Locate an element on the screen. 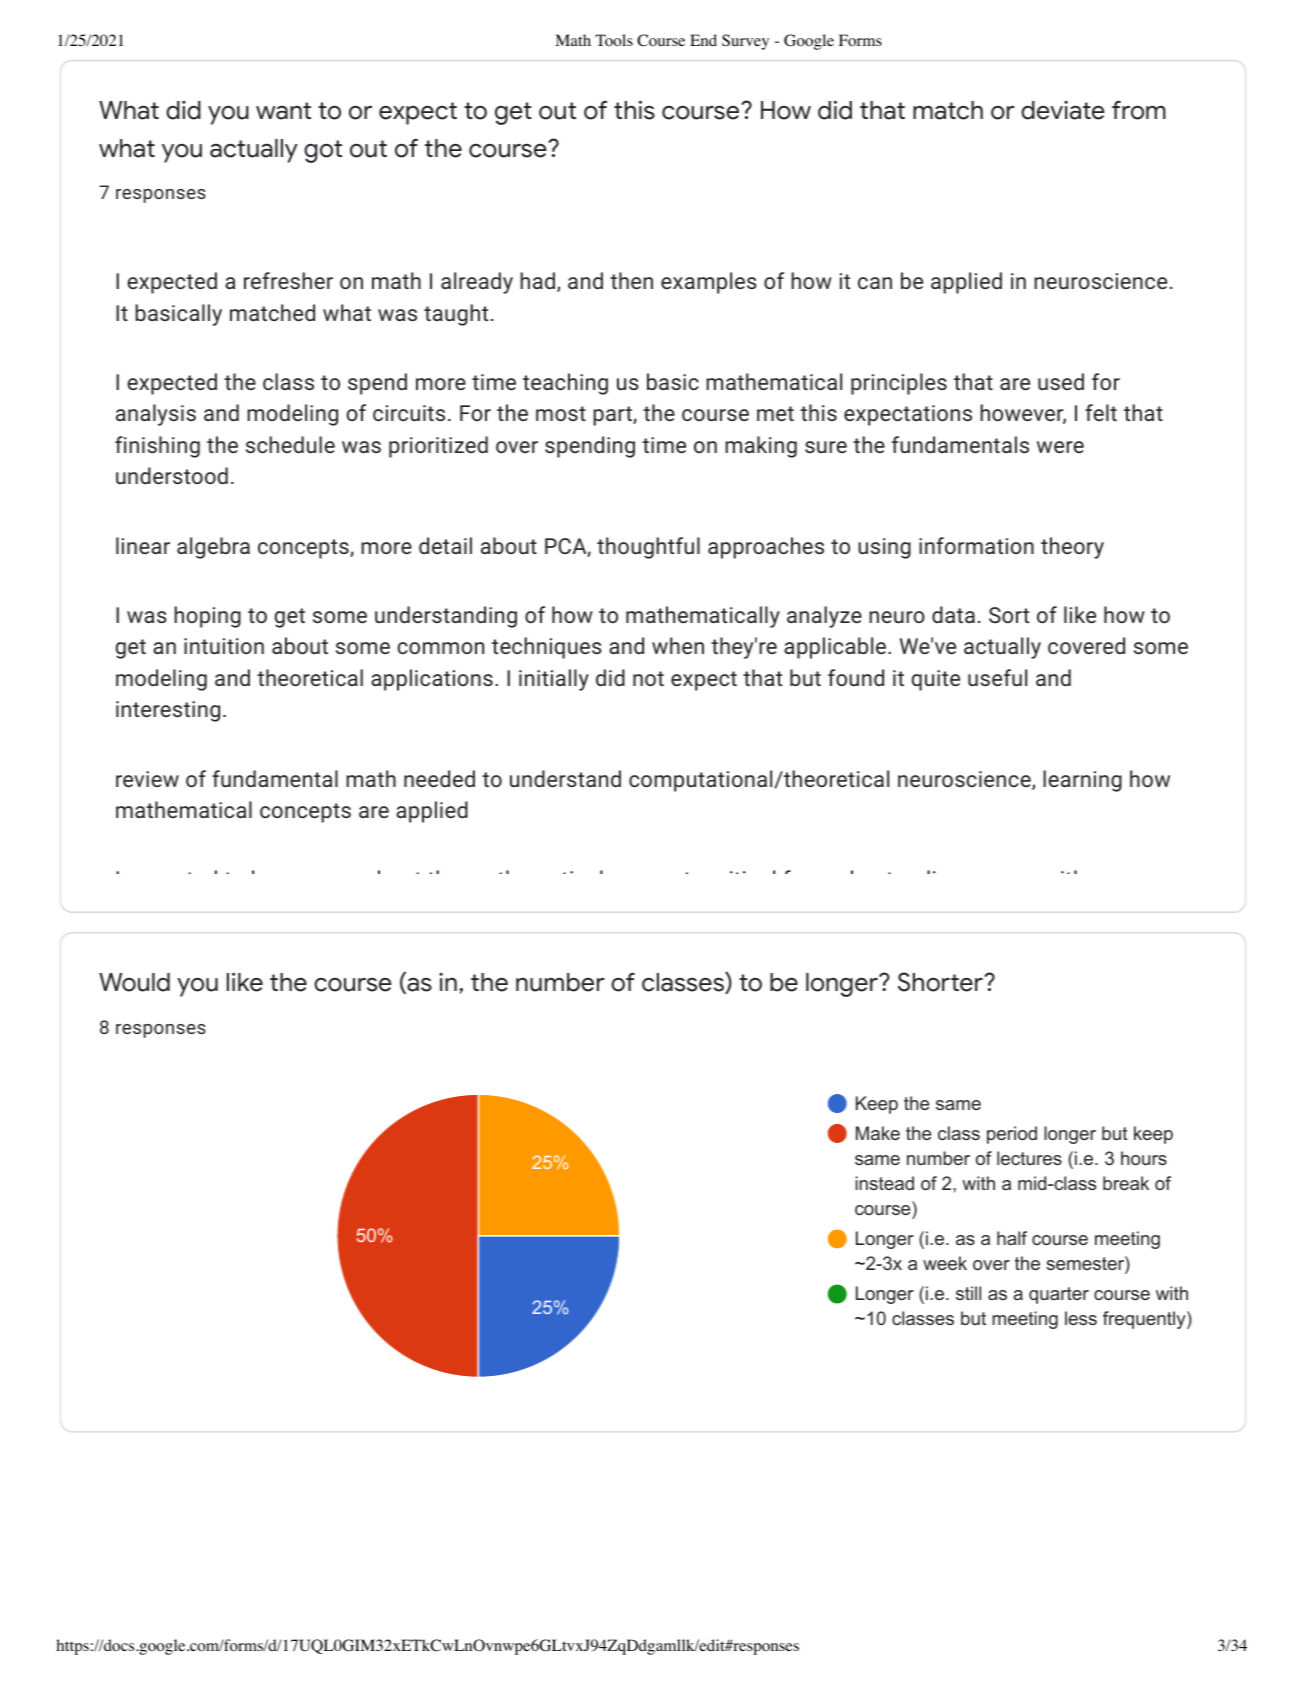  Tools is located at coordinates (614, 40).
